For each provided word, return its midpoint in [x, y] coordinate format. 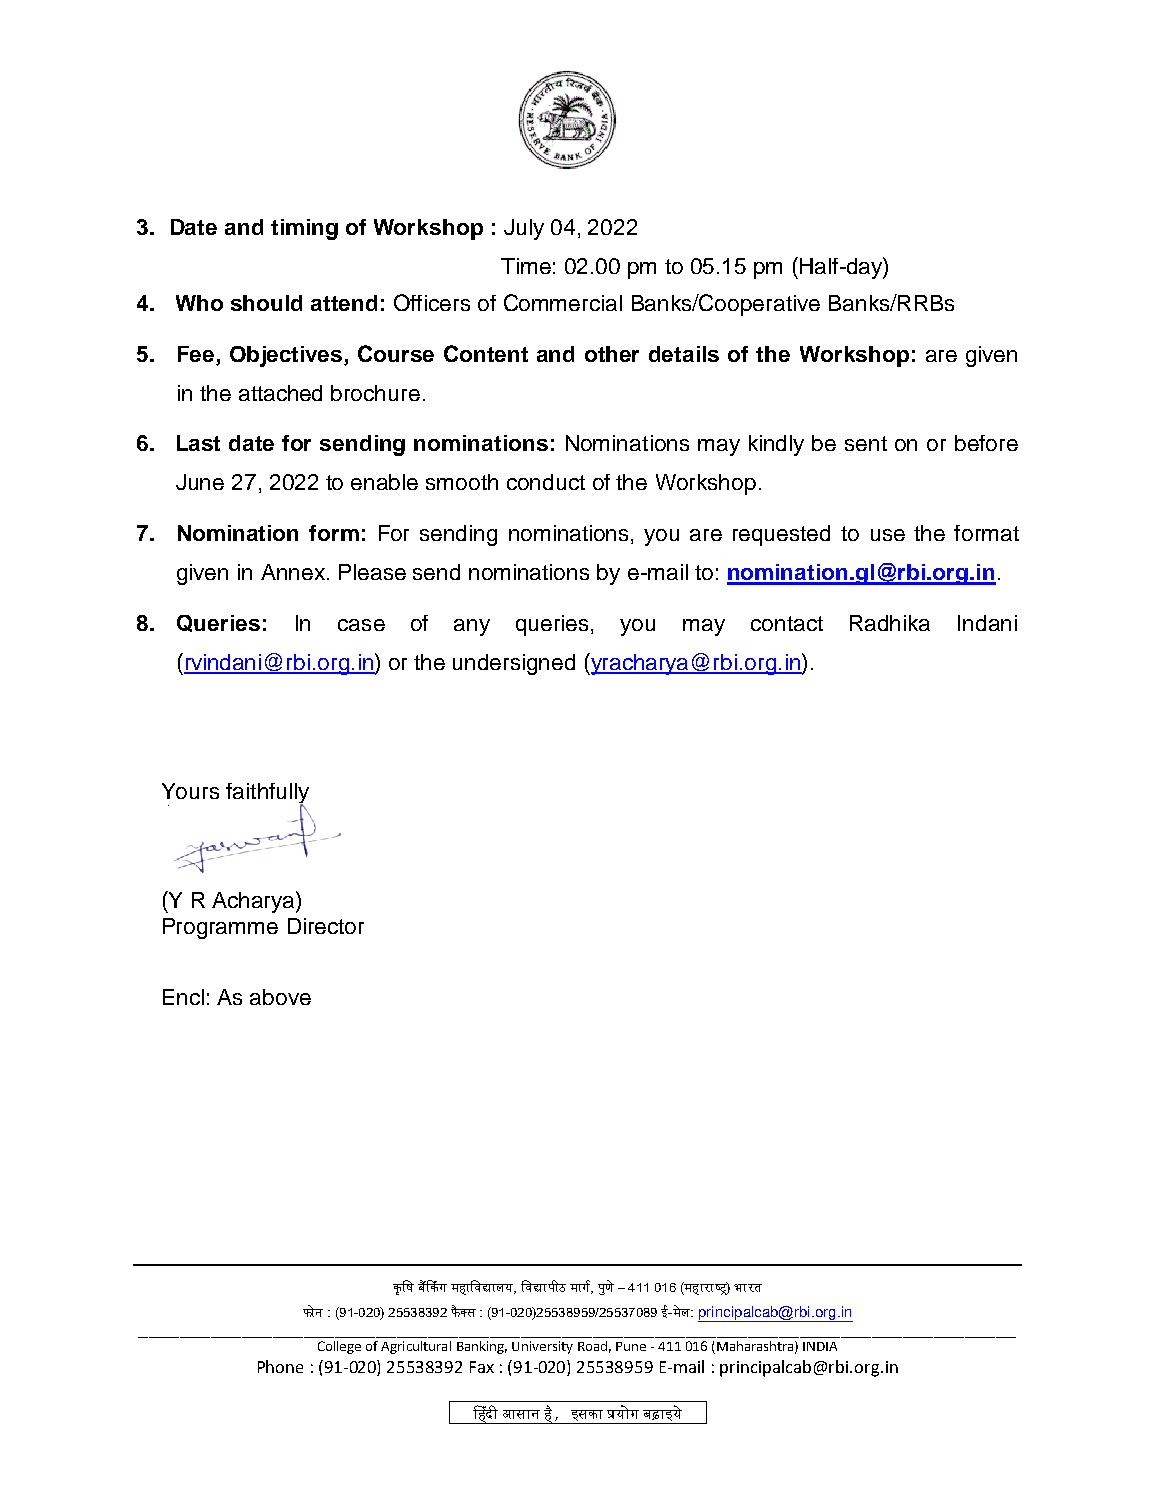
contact [787, 623]
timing [304, 229]
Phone [280, 1366]
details [684, 354]
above [280, 997]
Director [326, 926]
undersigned [514, 664]
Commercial [563, 302]
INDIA [820, 1346]
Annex [293, 572]
